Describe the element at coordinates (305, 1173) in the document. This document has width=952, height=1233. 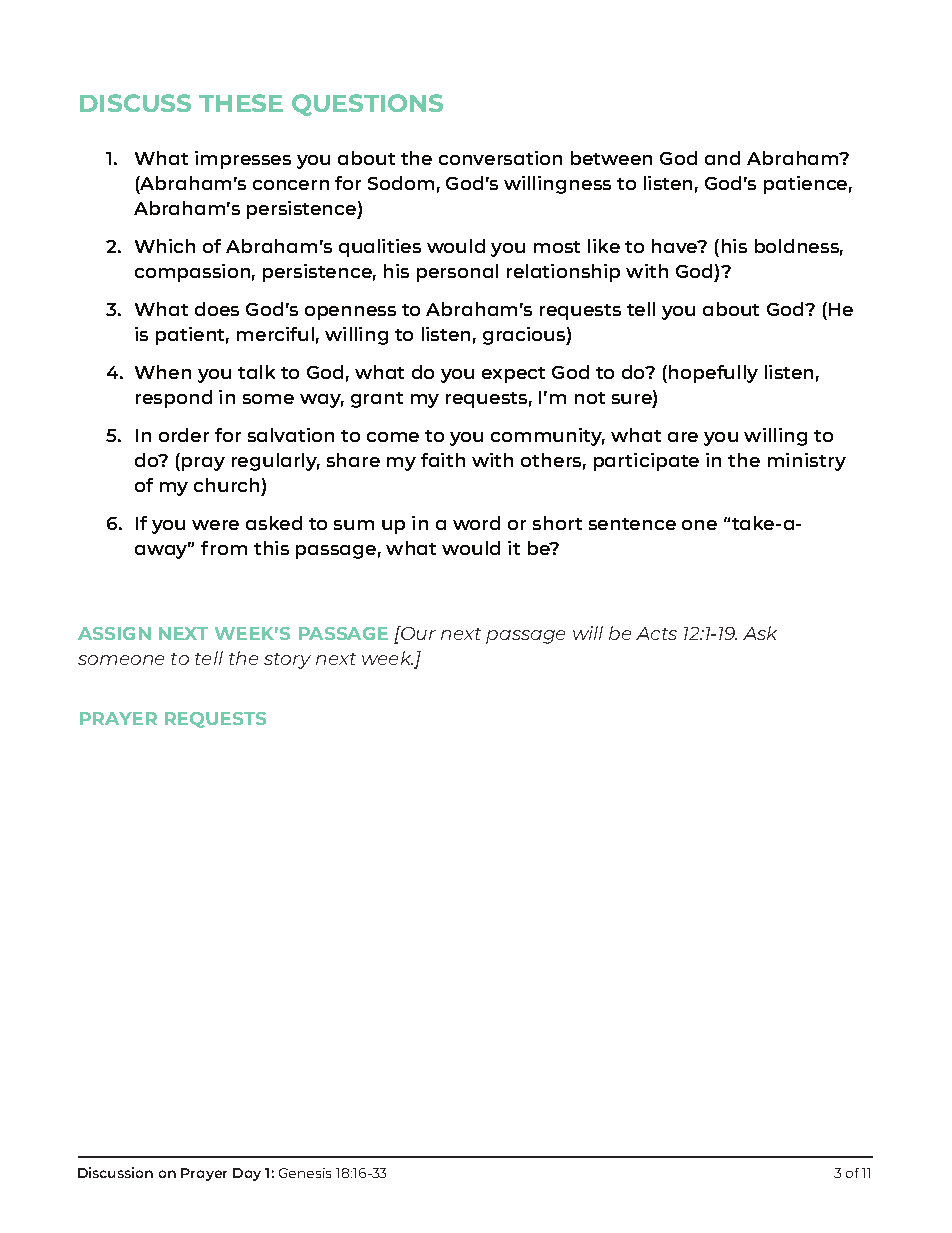
I see `Genesis` at that location.
